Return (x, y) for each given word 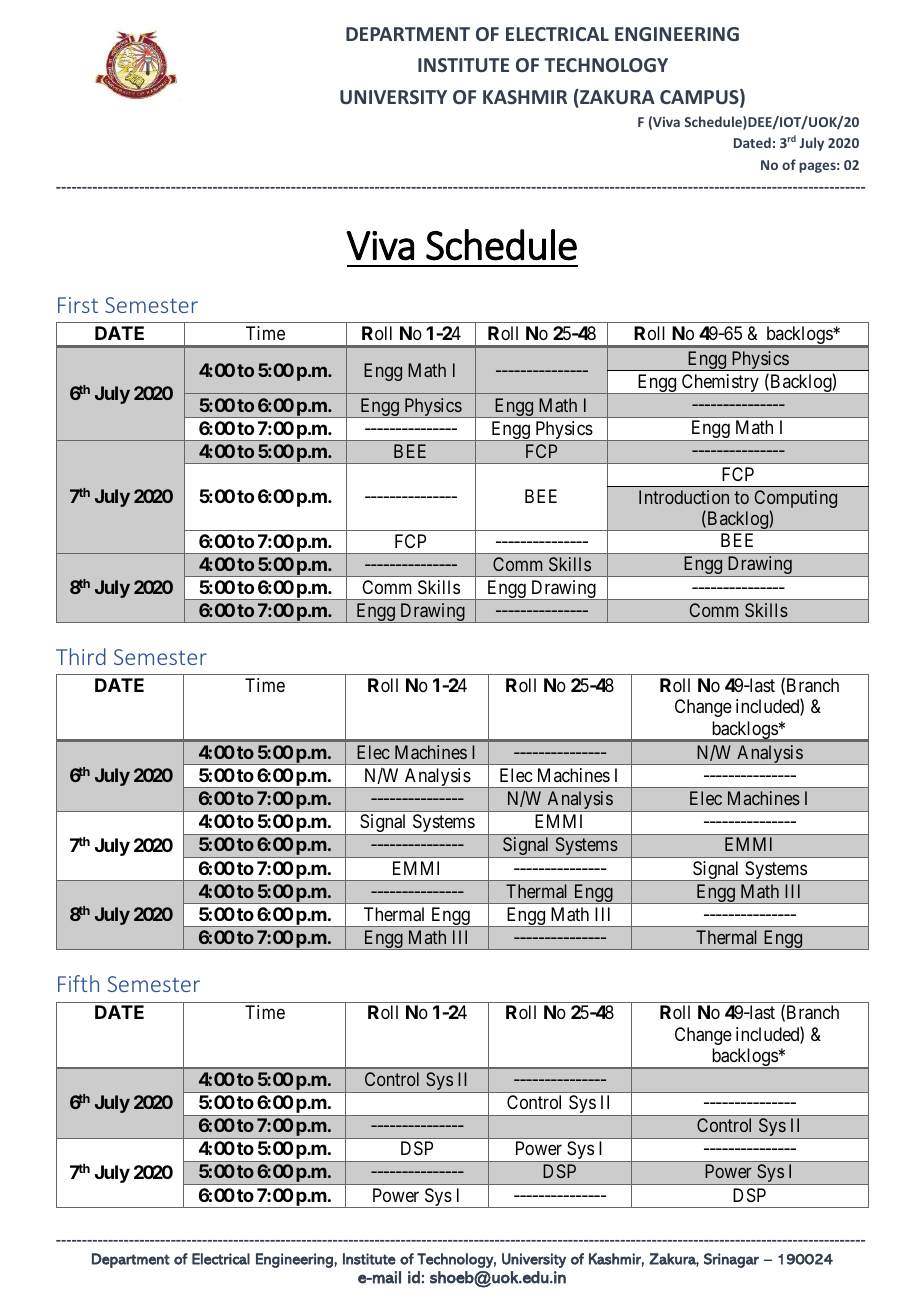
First (78, 305)
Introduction (684, 497)
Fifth (78, 983)
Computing (796, 500)
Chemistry (720, 384)
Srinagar (731, 1260)
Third (81, 656)
